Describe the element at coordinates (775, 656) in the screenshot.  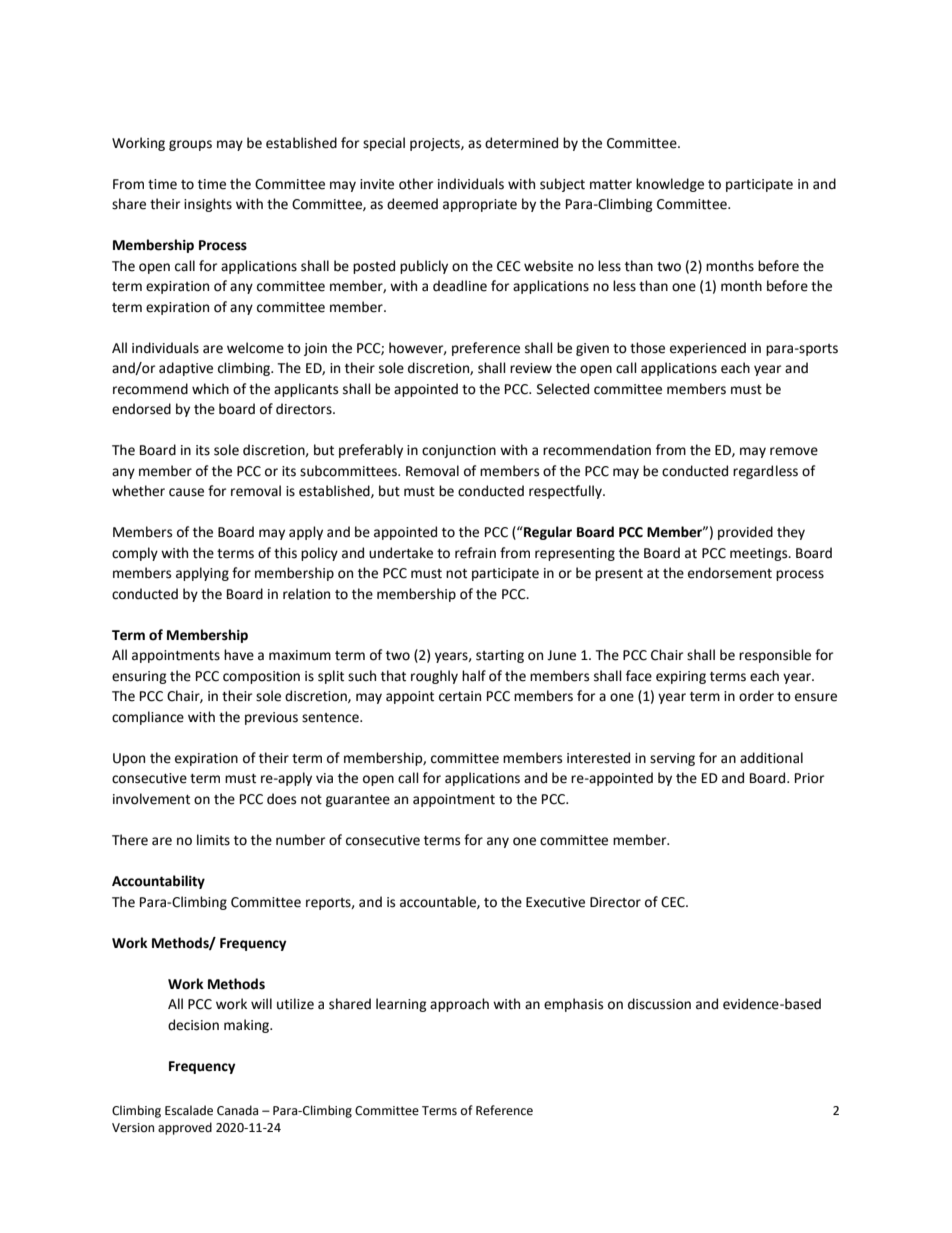
I see `responsible` at that location.
